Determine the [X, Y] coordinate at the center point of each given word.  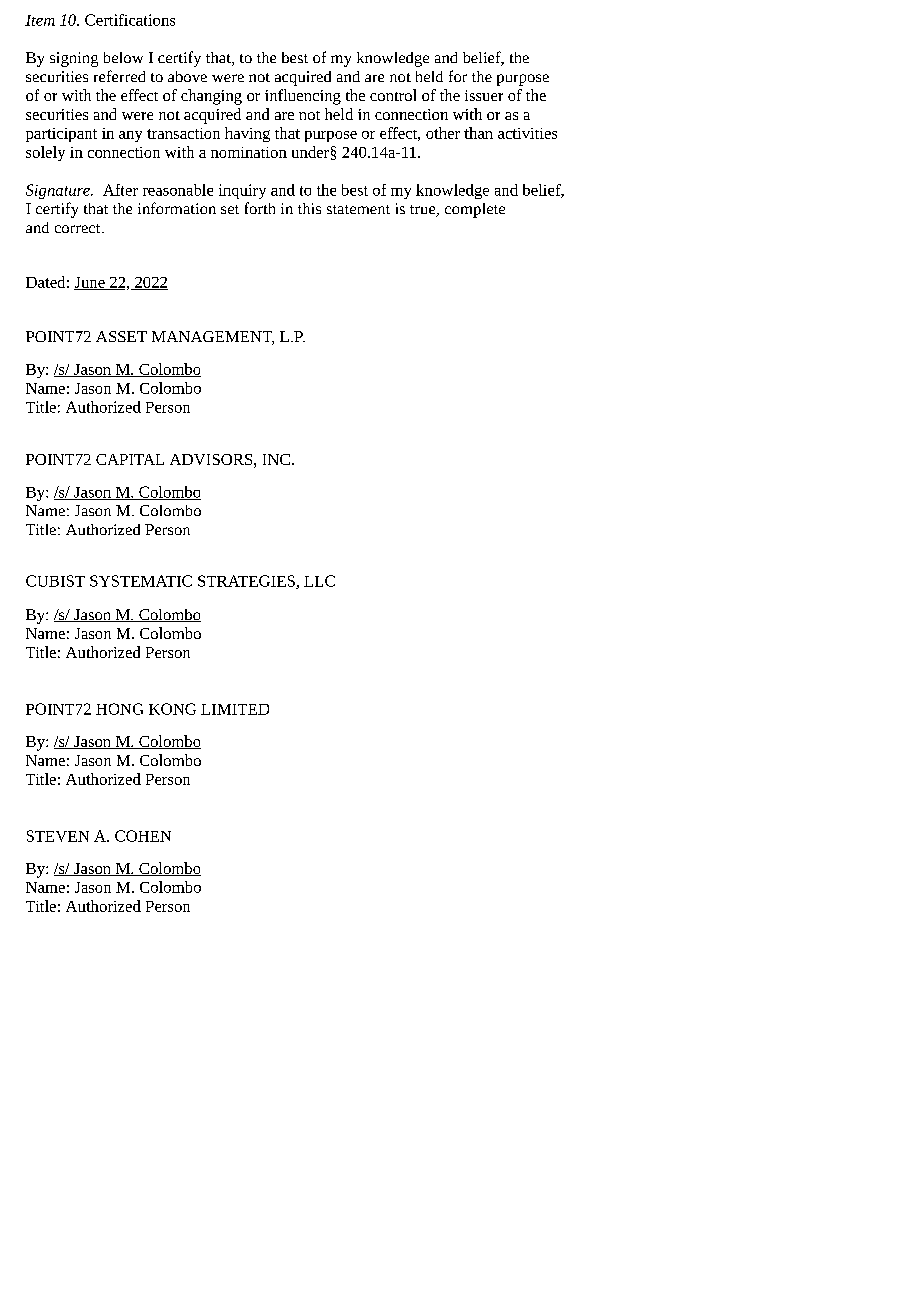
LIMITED [235, 709]
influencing [303, 97]
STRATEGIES [247, 582]
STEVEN [58, 836]
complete [475, 210]
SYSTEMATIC [141, 581]
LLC [319, 581]
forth [260, 208]
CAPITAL [130, 459]
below [123, 57]
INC [276, 459]
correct [79, 228]
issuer [484, 95]
